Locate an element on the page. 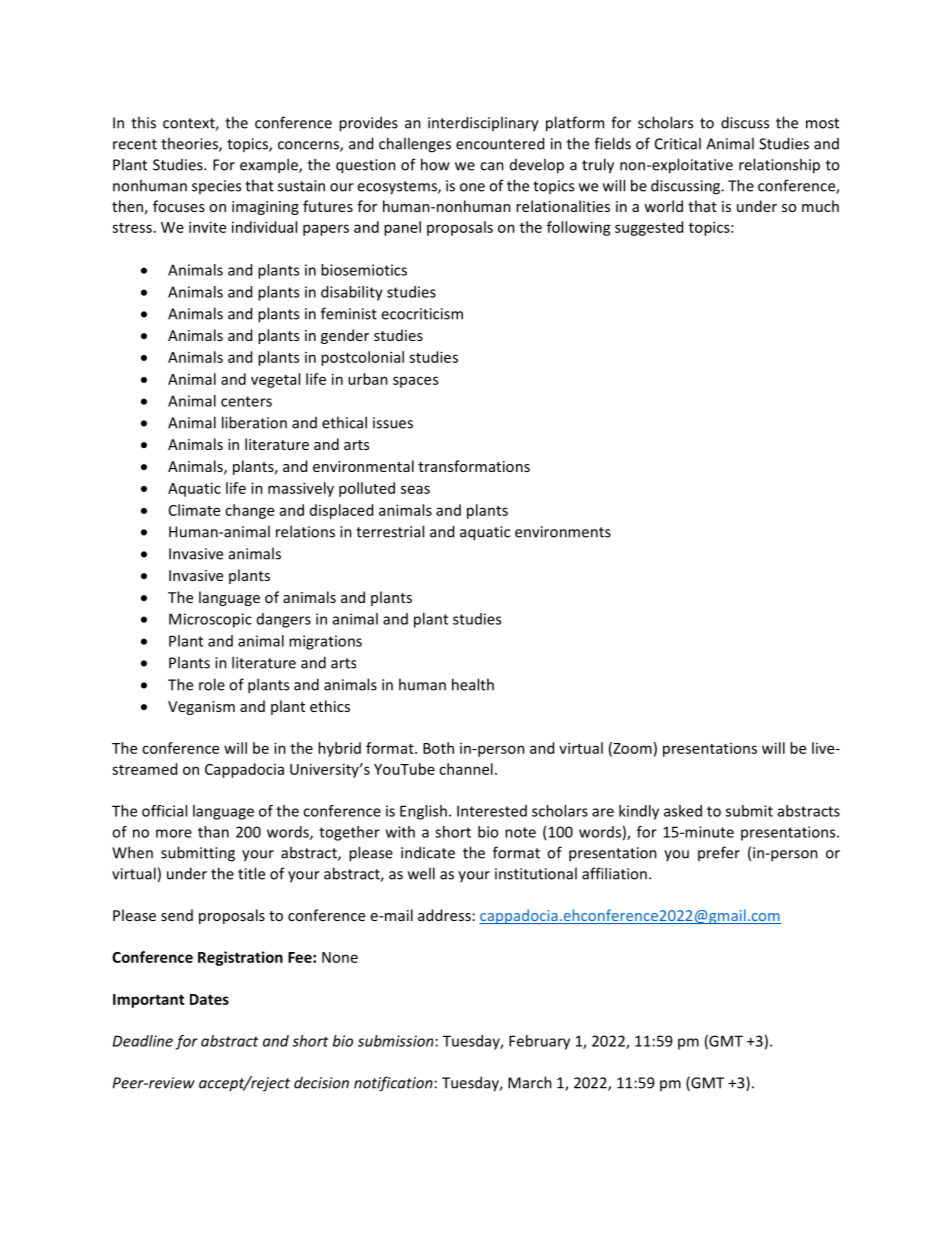 The width and height of the document is (952, 1233). species is located at coordinates (216, 187).
